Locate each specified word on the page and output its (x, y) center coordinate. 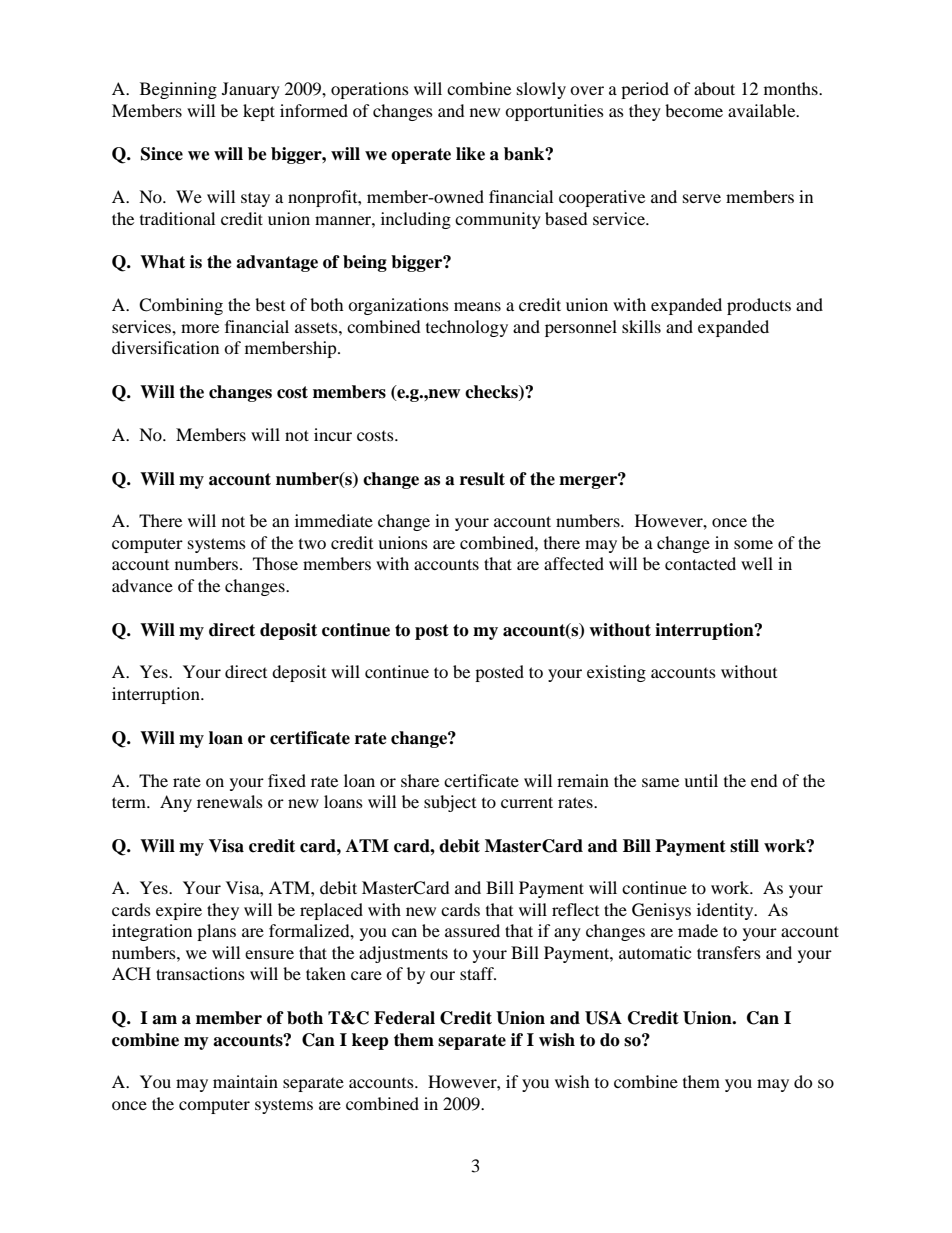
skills (641, 326)
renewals (230, 801)
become (694, 110)
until (701, 780)
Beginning (178, 90)
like (470, 154)
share (420, 780)
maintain (245, 1081)
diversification (165, 347)
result (482, 479)
